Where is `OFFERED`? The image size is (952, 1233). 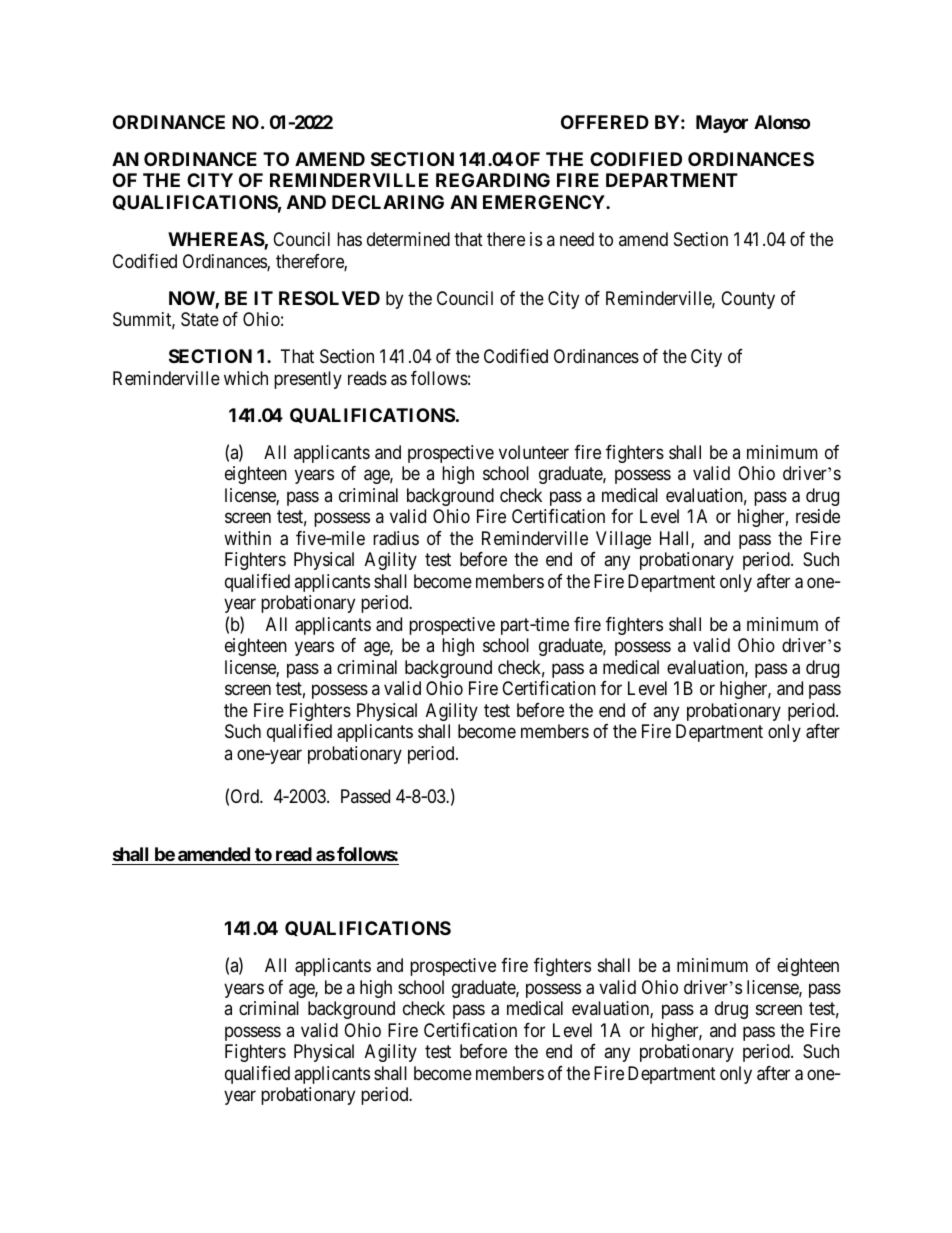 OFFERED is located at coordinates (605, 122).
